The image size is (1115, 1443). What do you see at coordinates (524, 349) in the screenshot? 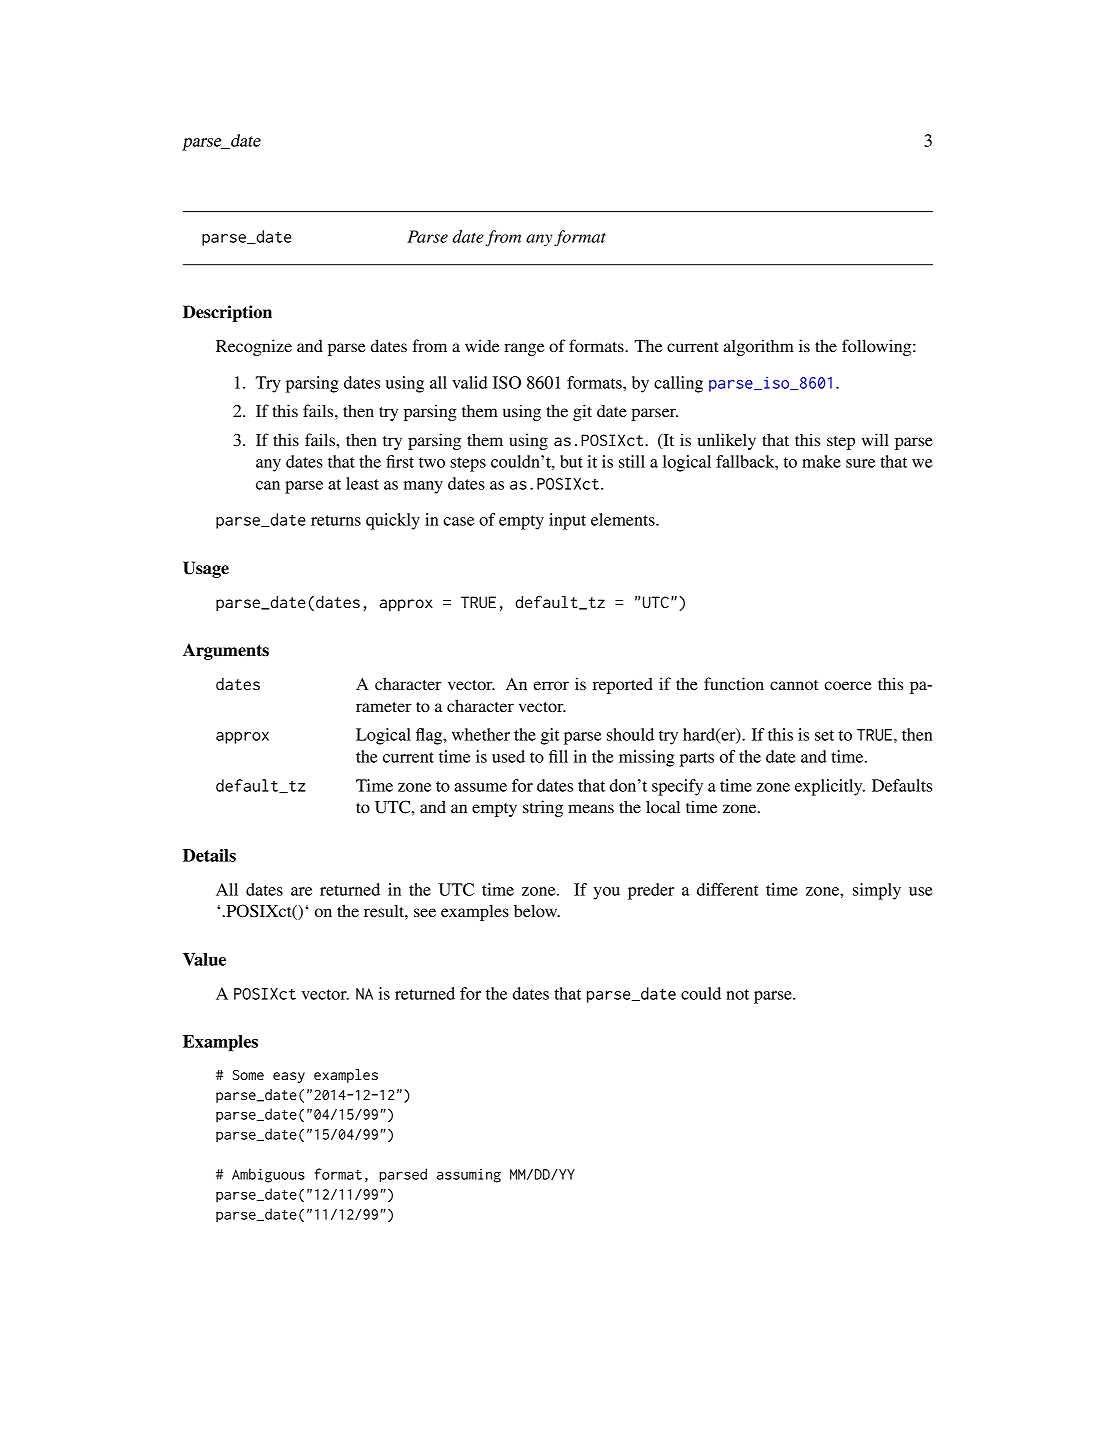
I see `range` at bounding box center [524, 349].
